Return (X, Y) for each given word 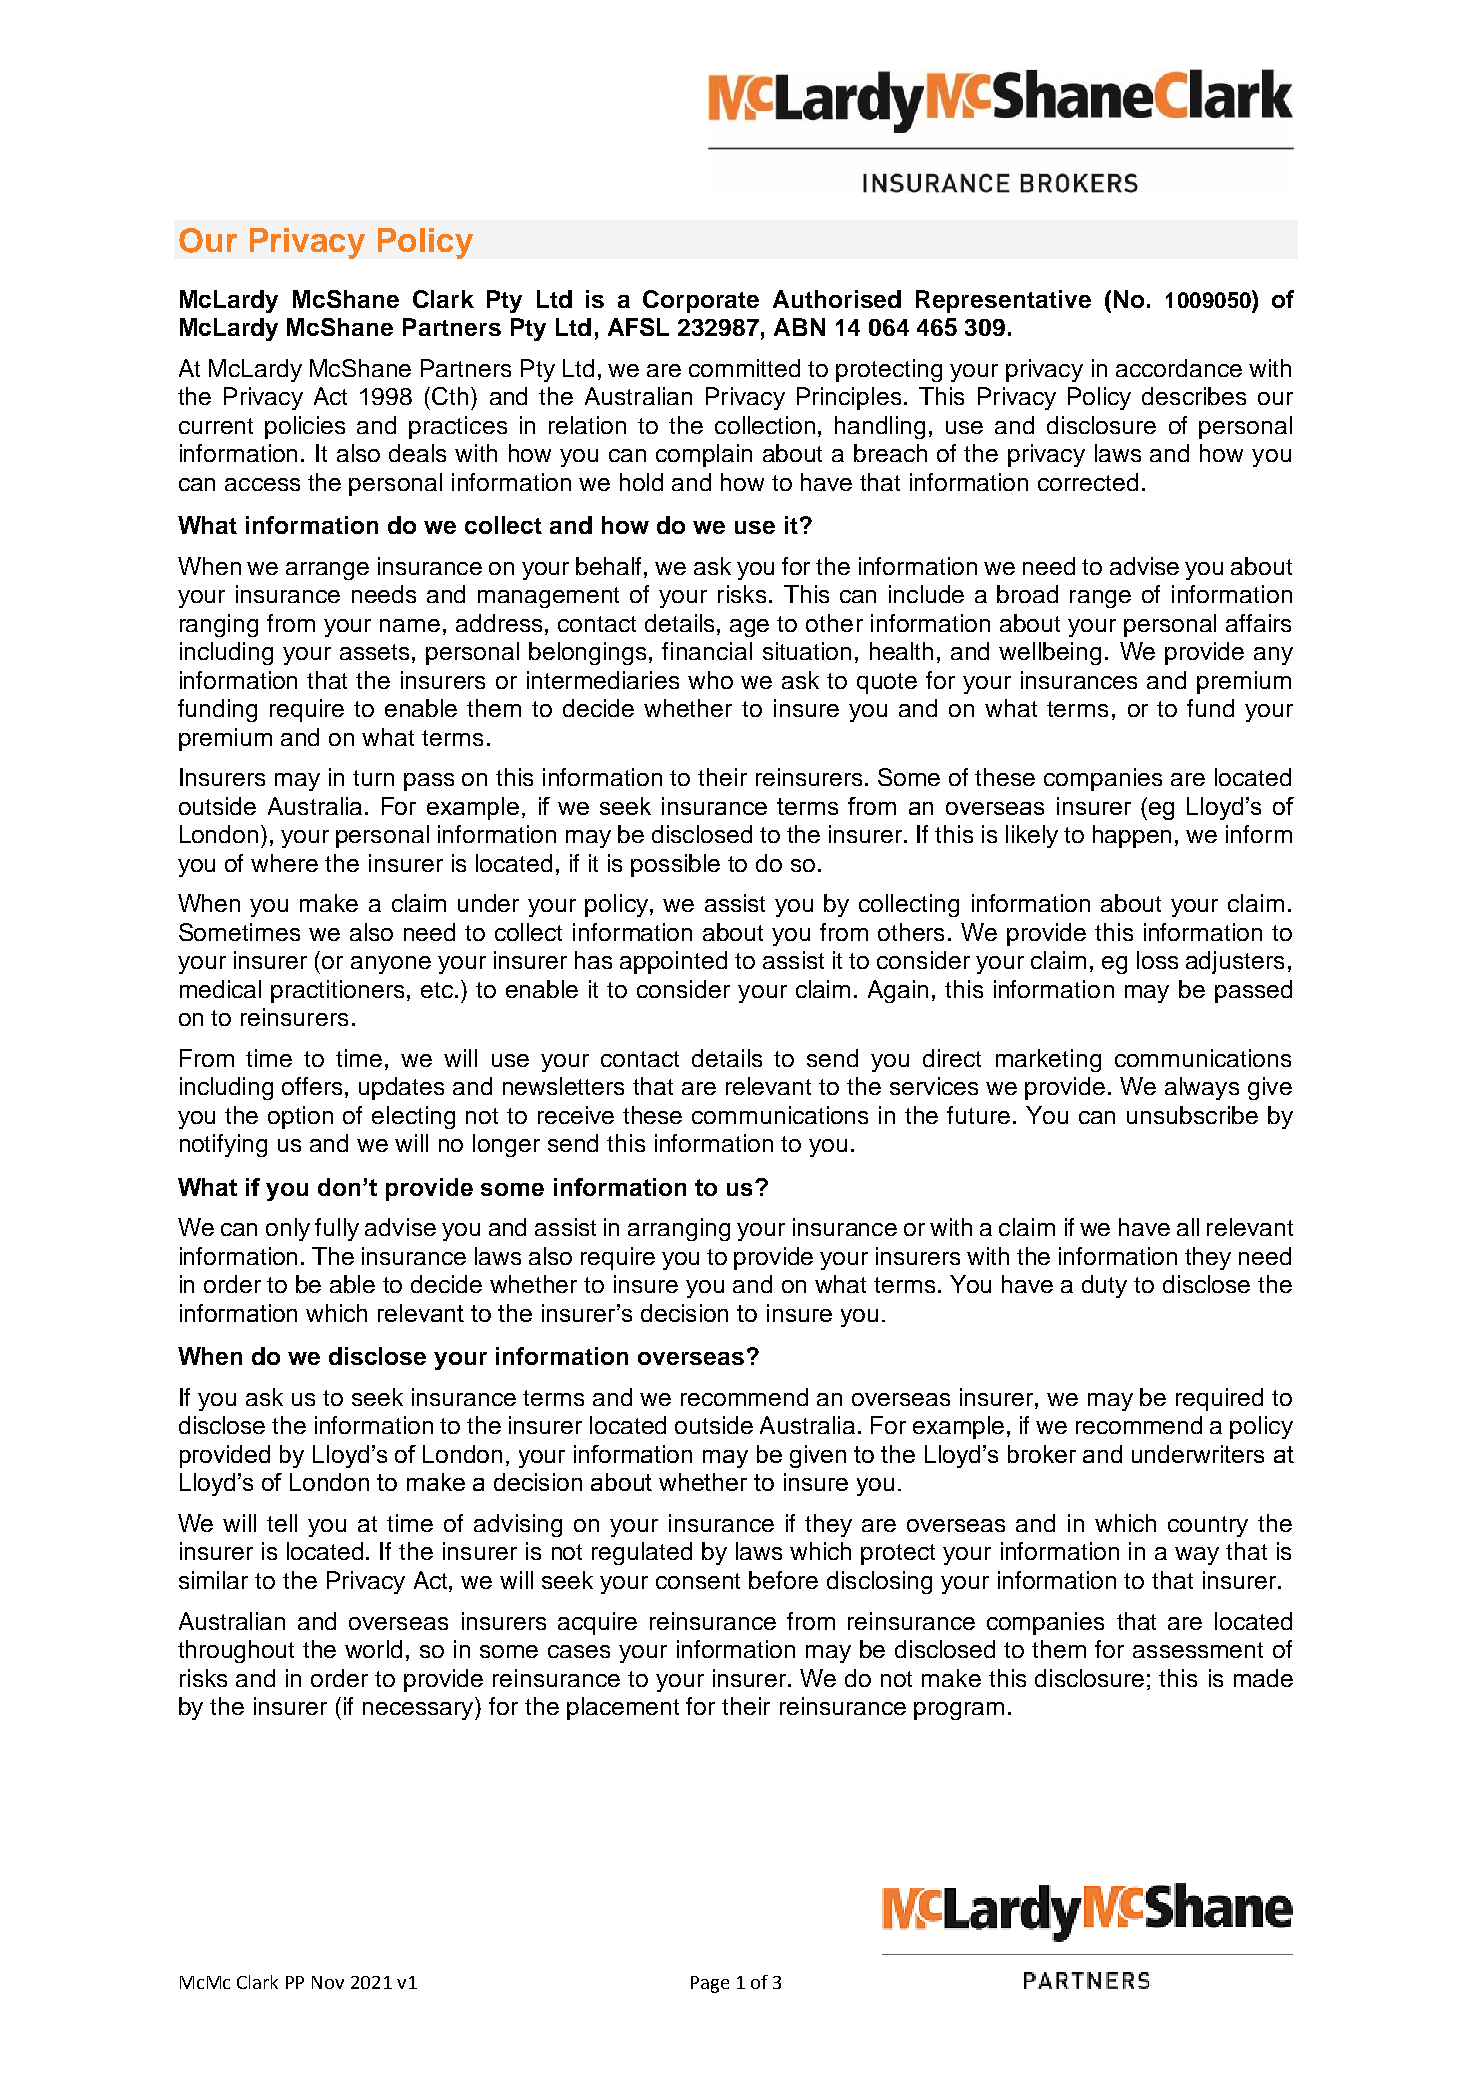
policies (305, 427)
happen (1132, 836)
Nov (328, 1982)
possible (675, 865)
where (284, 863)
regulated (642, 1553)
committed (744, 368)
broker (1042, 1454)
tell (282, 1523)
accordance (1179, 368)
